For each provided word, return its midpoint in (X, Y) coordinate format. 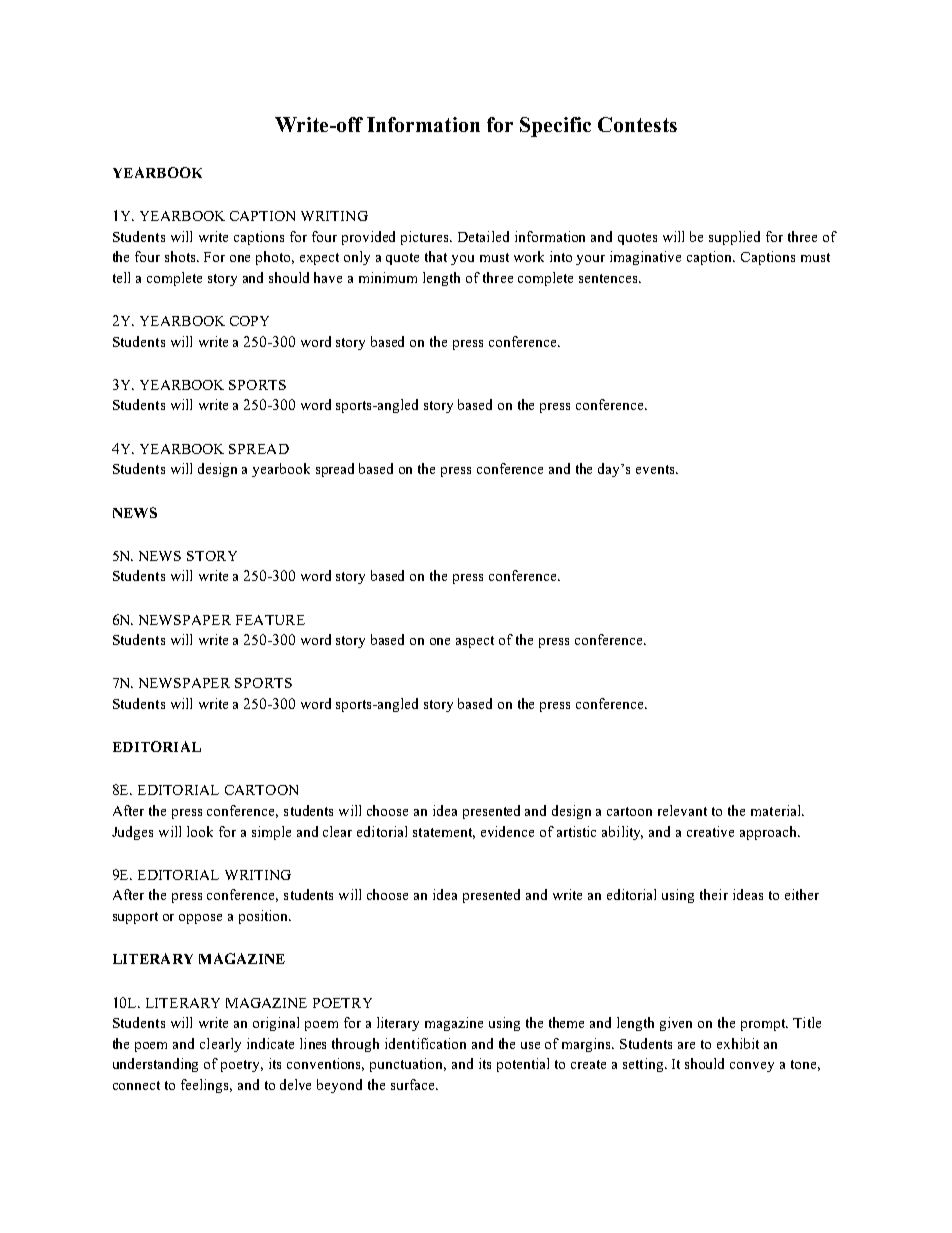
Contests (637, 124)
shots (182, 256)
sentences (609, 278)
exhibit (738, 1043)
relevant (682, 810)
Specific (555, 127)
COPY (249, 321)
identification (425, 1043)
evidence (507, 831)
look (200, 831)
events (656, 469)
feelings (206, 1086)
